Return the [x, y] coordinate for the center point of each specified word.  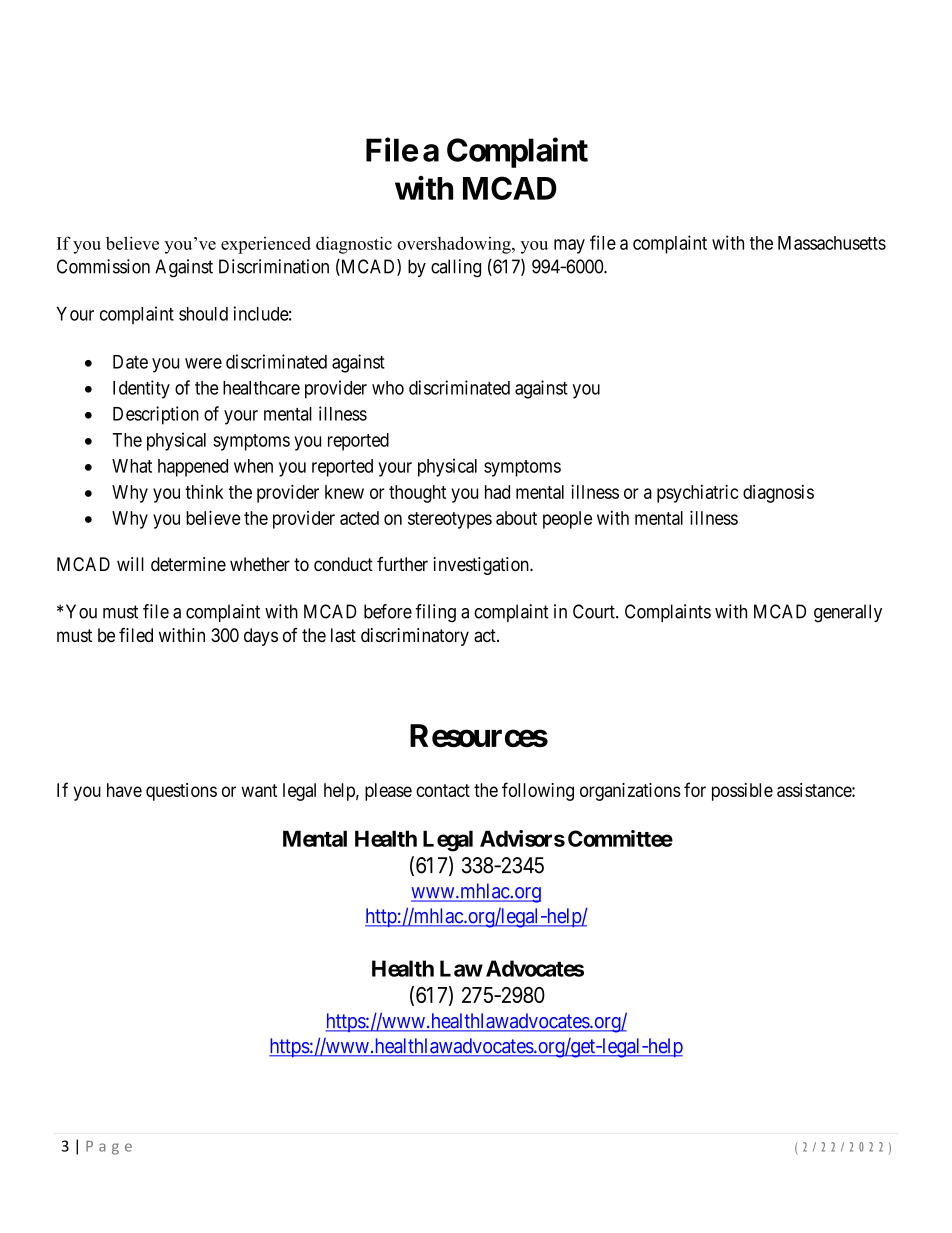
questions [181, 792]
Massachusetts [832, 243]
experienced [266, 245]
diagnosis [778, 494]
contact [443, 790]
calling [456, 268]
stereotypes [450, 520]
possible [742, 792]
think [204, 492]
